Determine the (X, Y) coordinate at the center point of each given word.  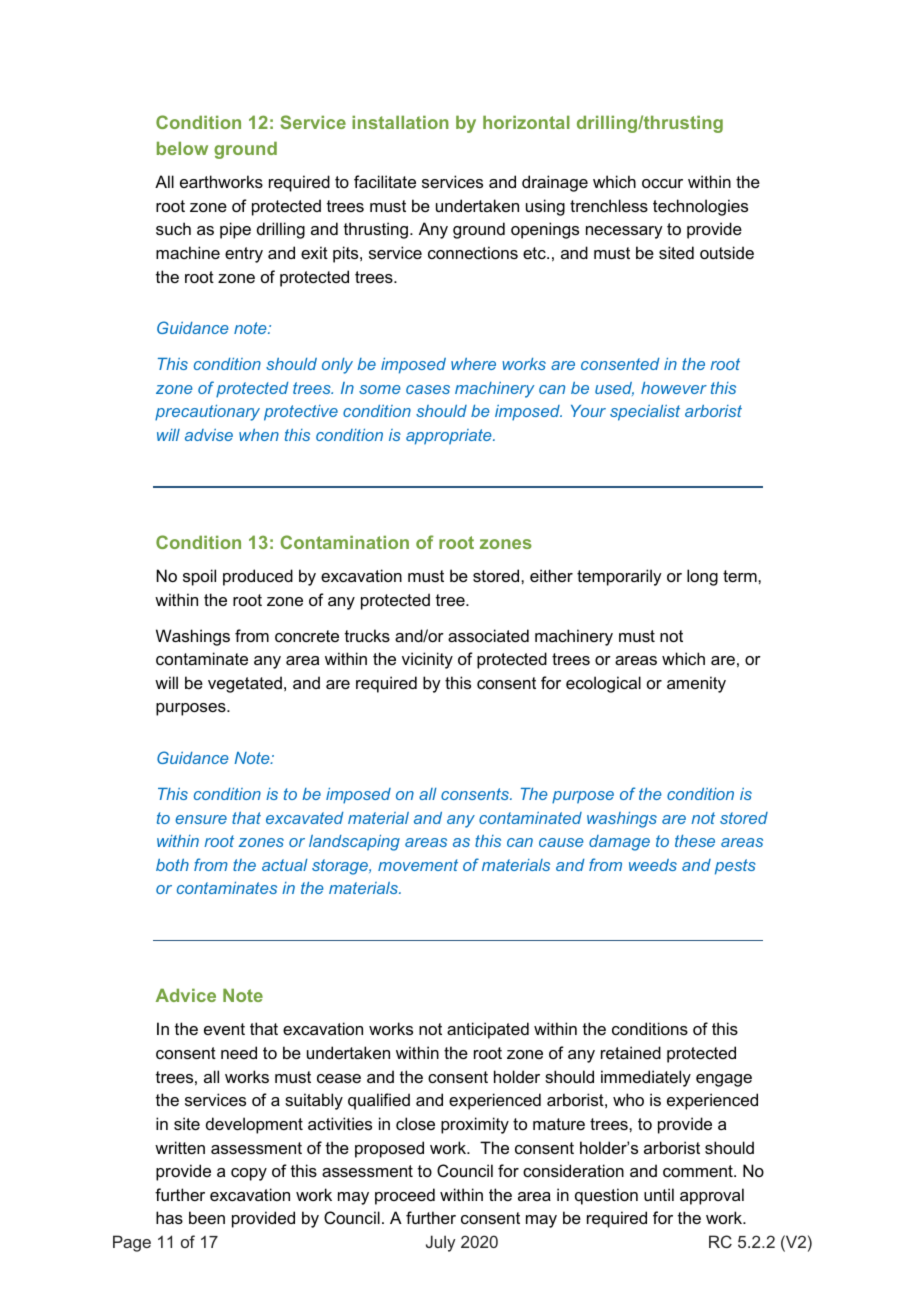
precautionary (207, 413)
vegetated (245, 684)
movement (418, 865)
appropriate (450, 437)
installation (400, 122)
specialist (645, 413)
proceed (405, 1196)
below (182, 148)
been (207, 1217)
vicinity (427, 660)
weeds (653, 865)
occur (662, 183)
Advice (186, 995)
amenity (696, 684)
